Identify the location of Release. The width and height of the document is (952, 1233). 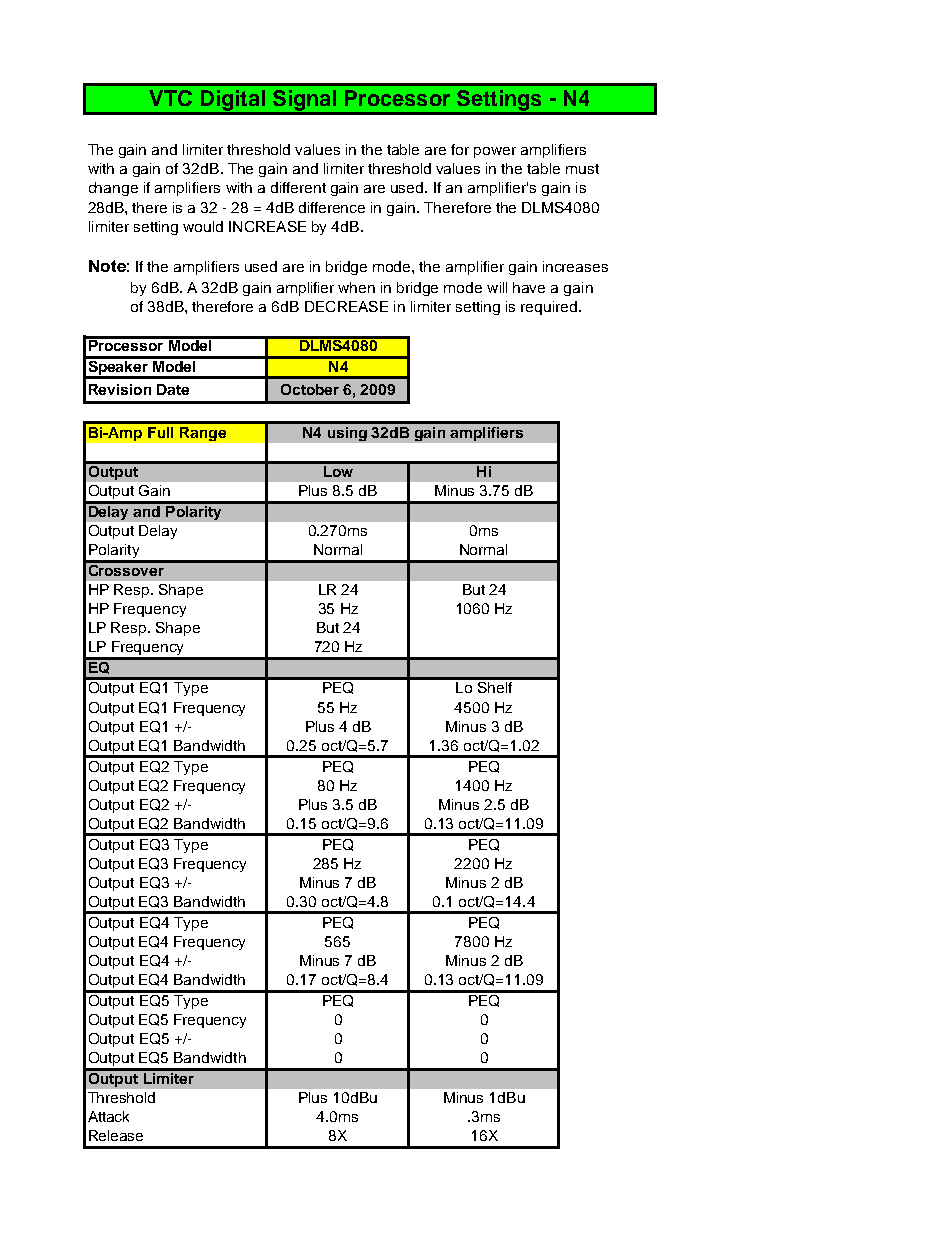
(116, 1135).
